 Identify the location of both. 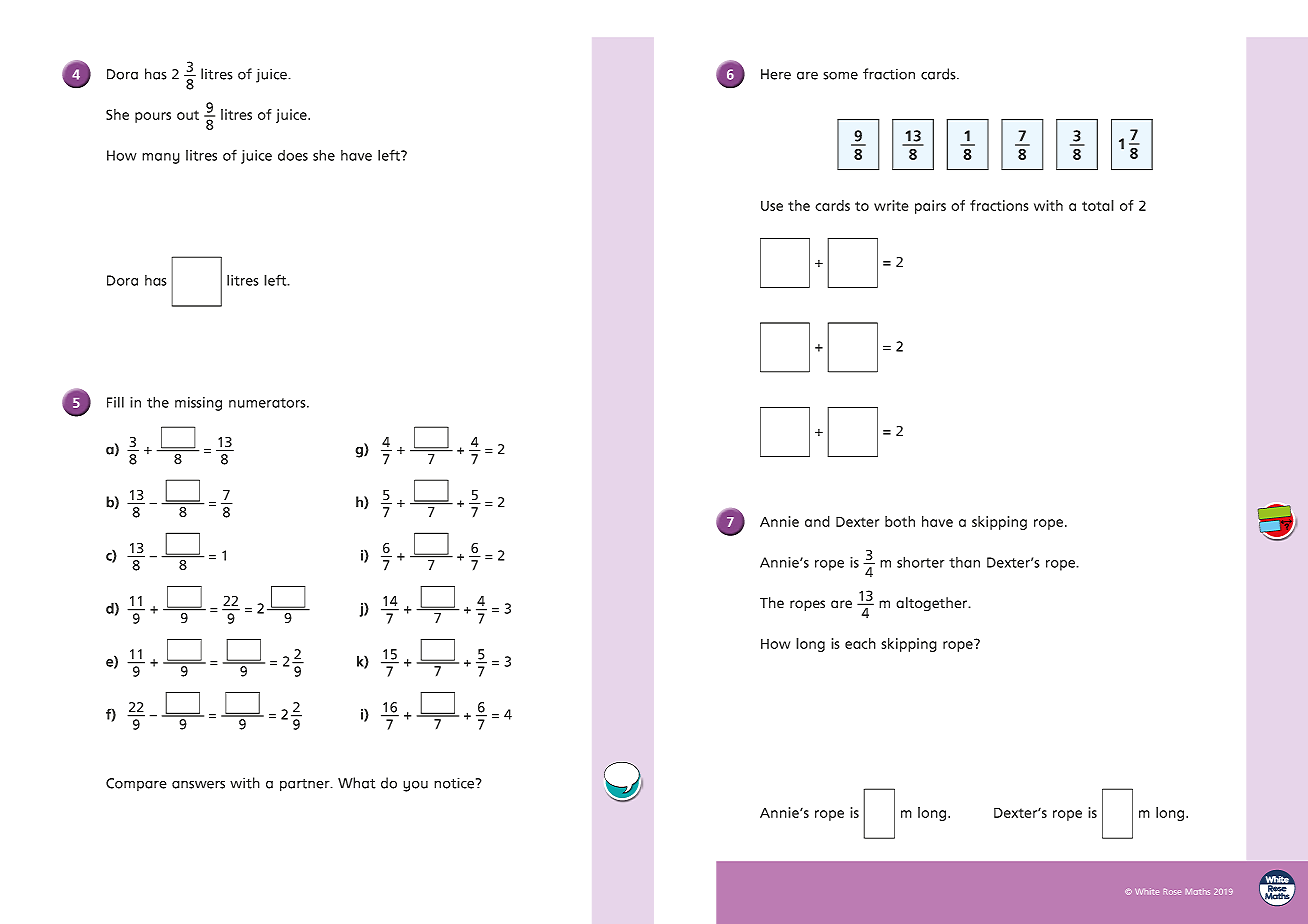
(900, 521).
